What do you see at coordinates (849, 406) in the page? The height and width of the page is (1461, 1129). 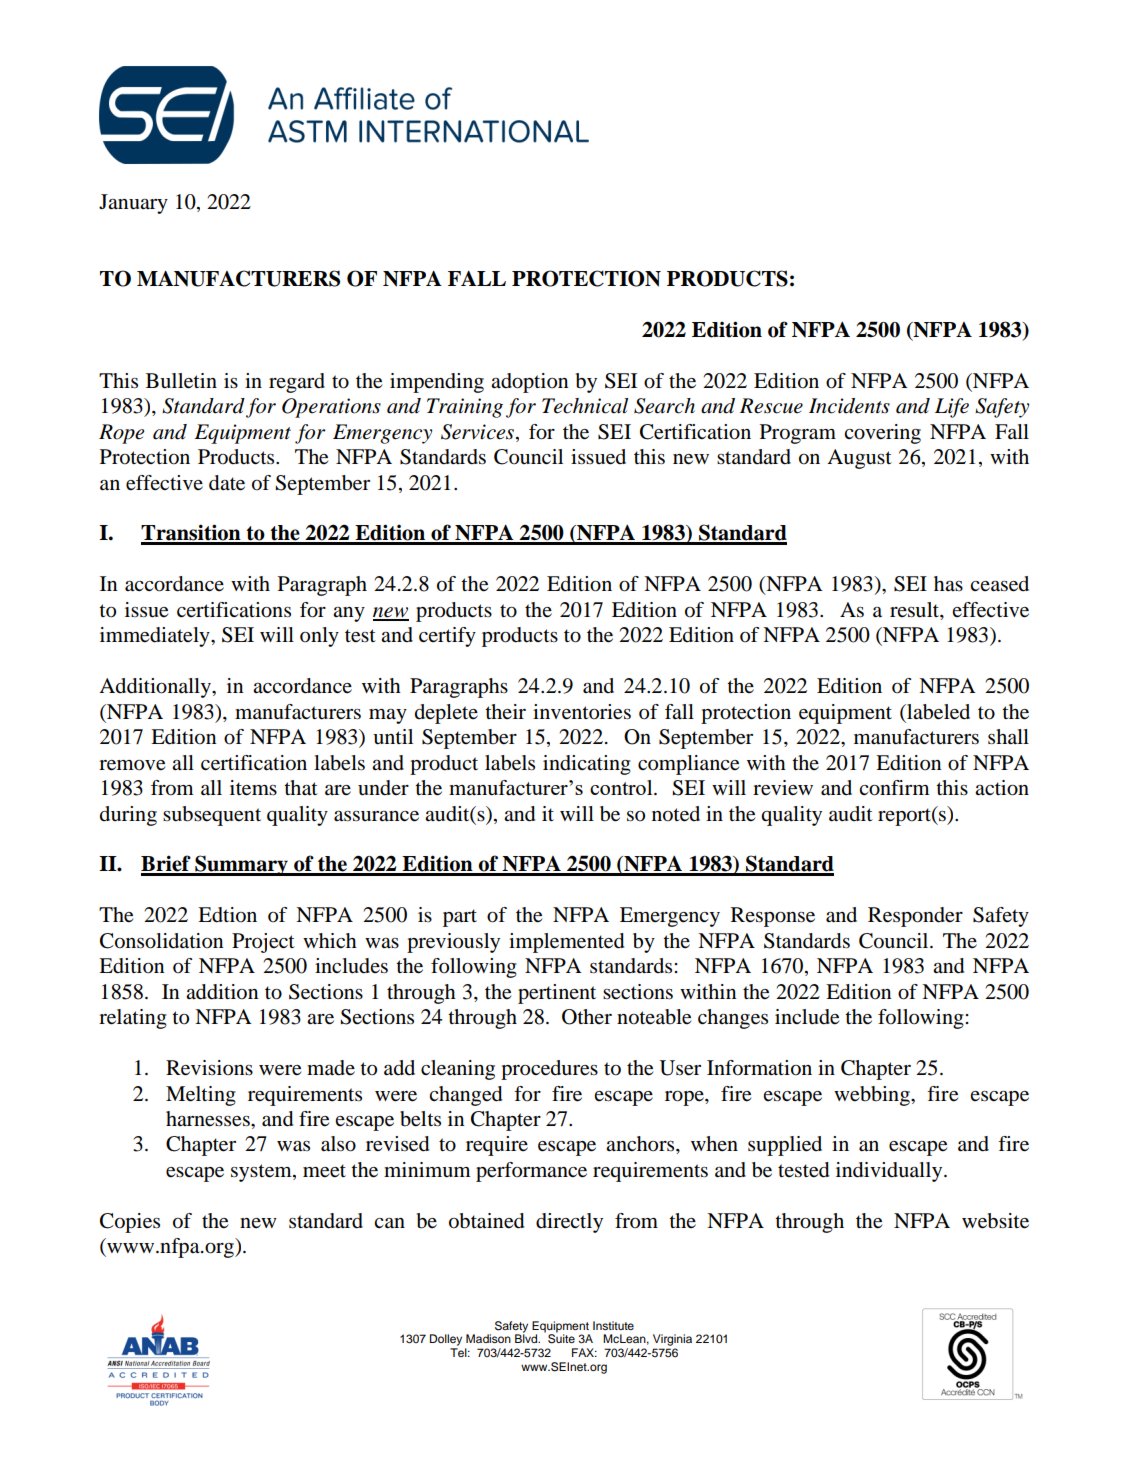 I see `Incidents` at bounding box center [849, 406].
